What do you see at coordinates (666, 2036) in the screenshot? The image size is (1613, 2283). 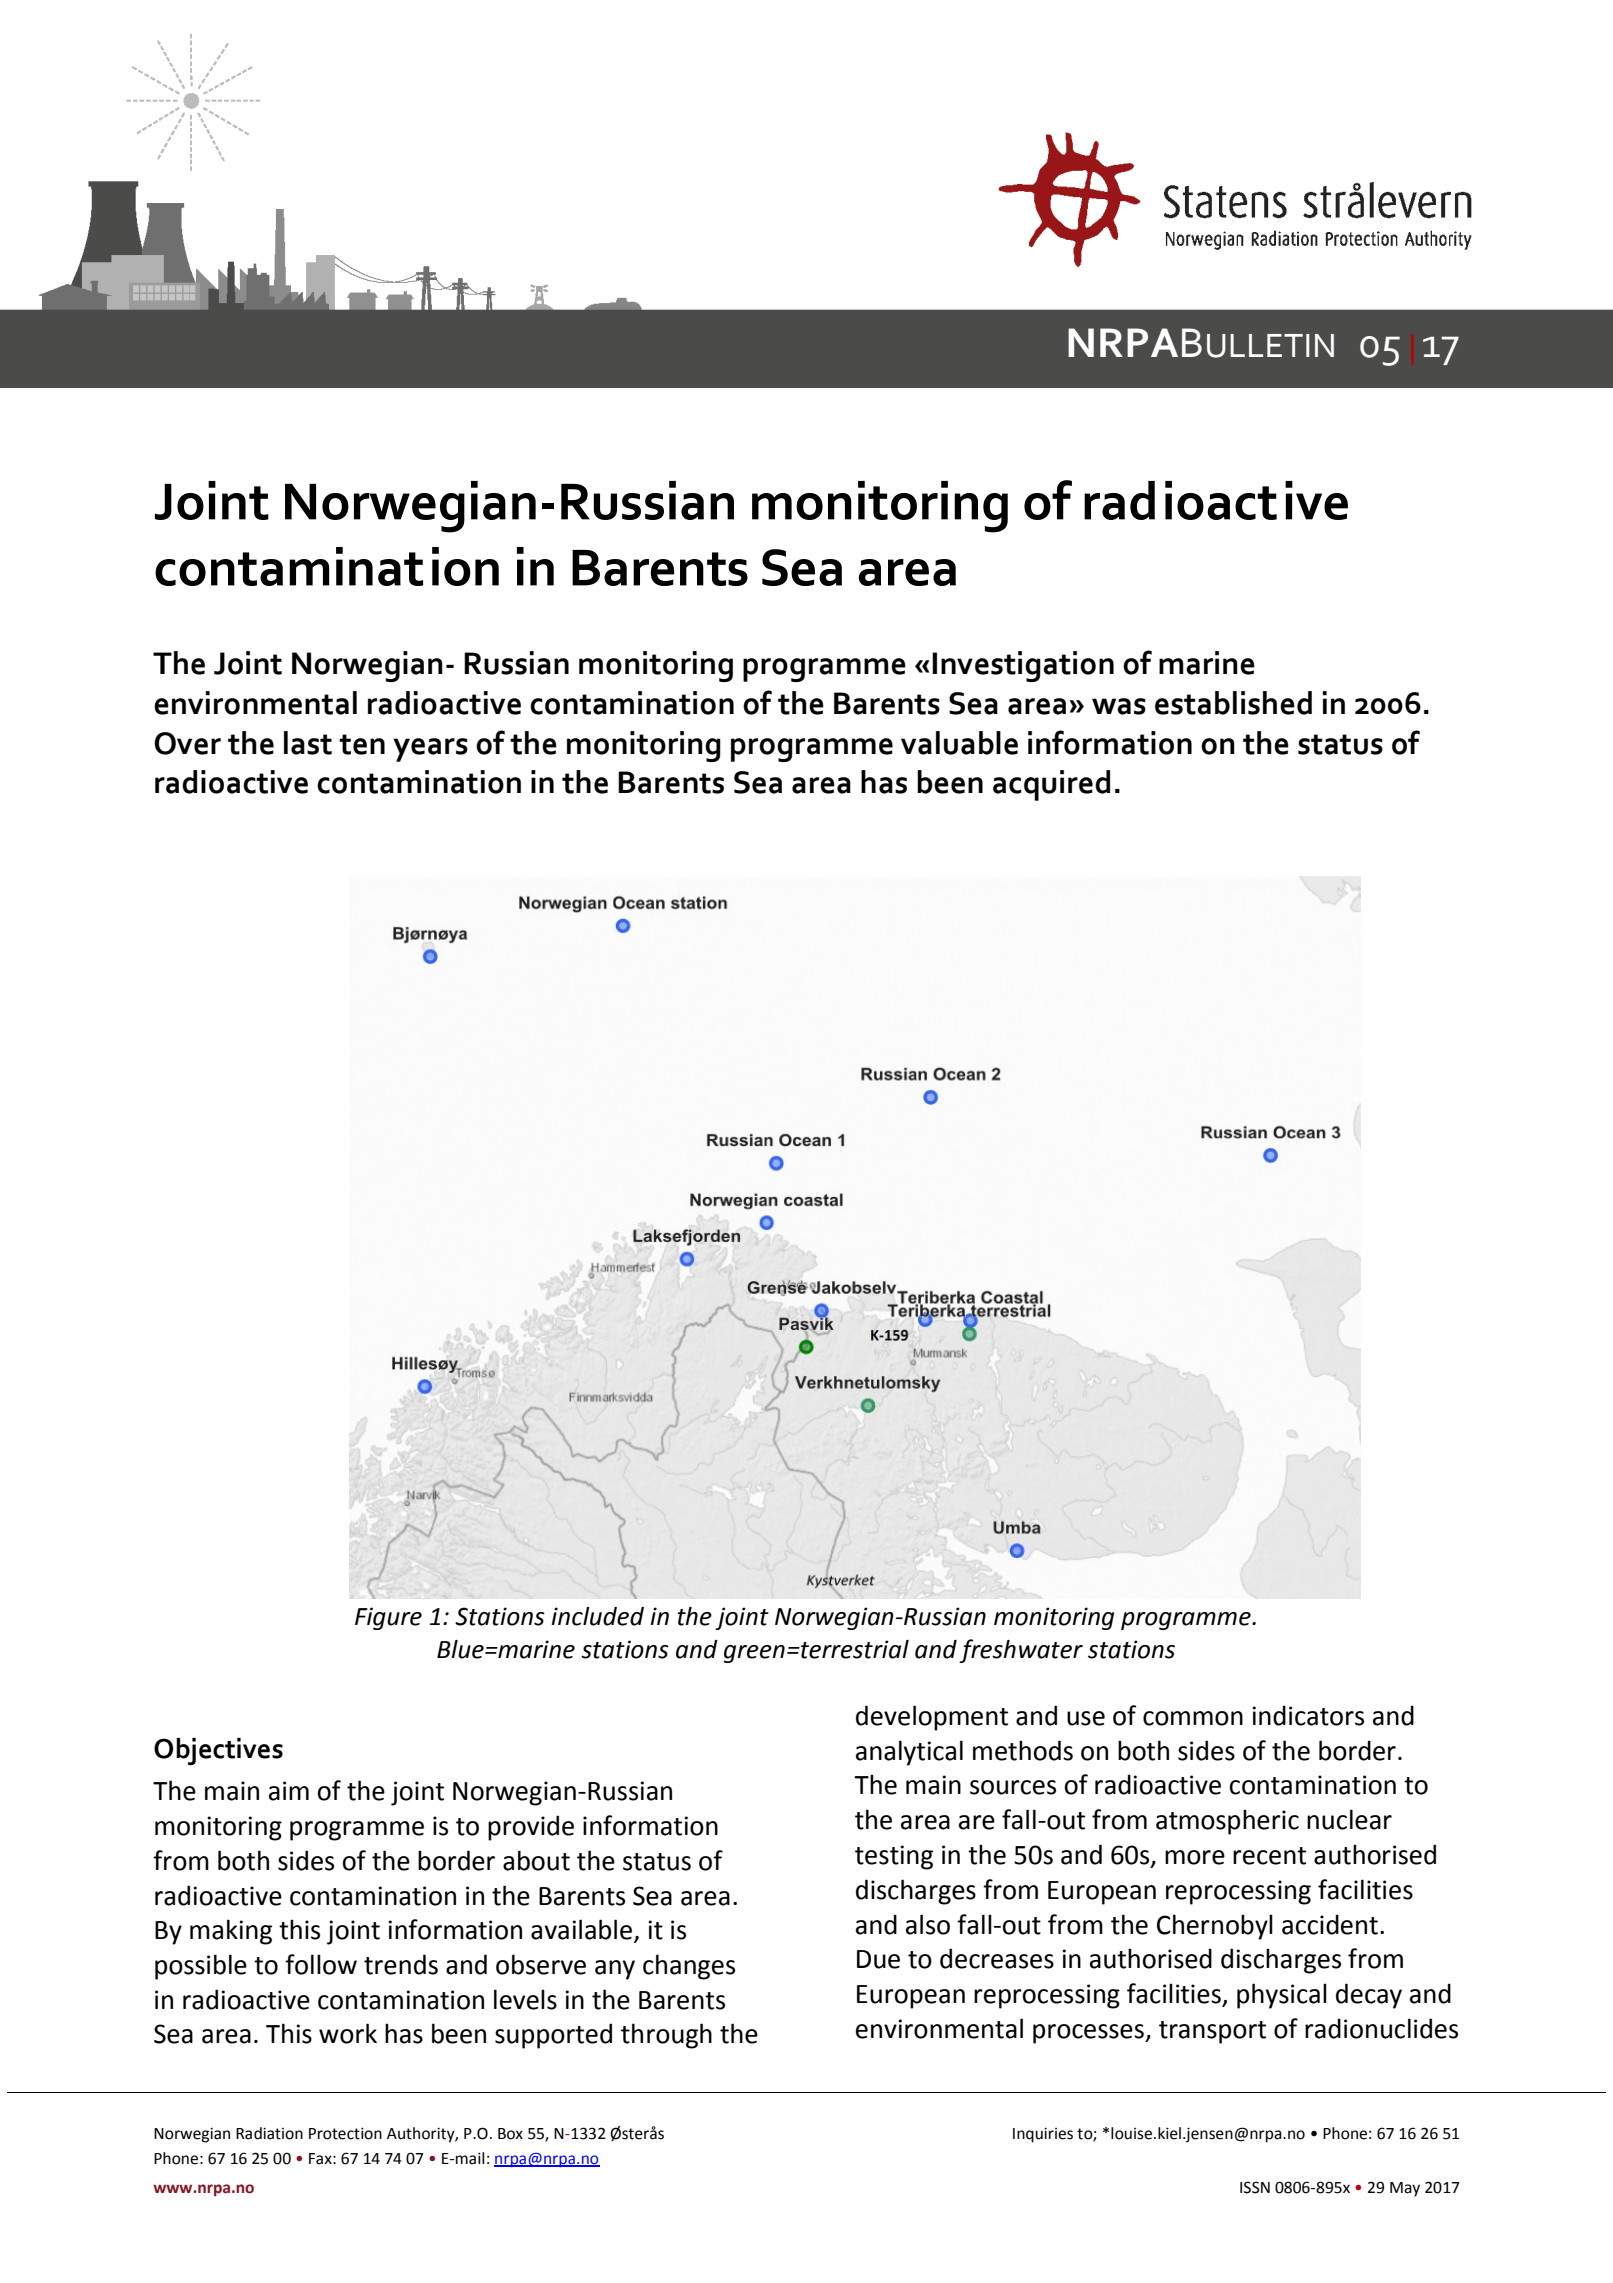 I see `through` at bounding box center [666, 2036].
